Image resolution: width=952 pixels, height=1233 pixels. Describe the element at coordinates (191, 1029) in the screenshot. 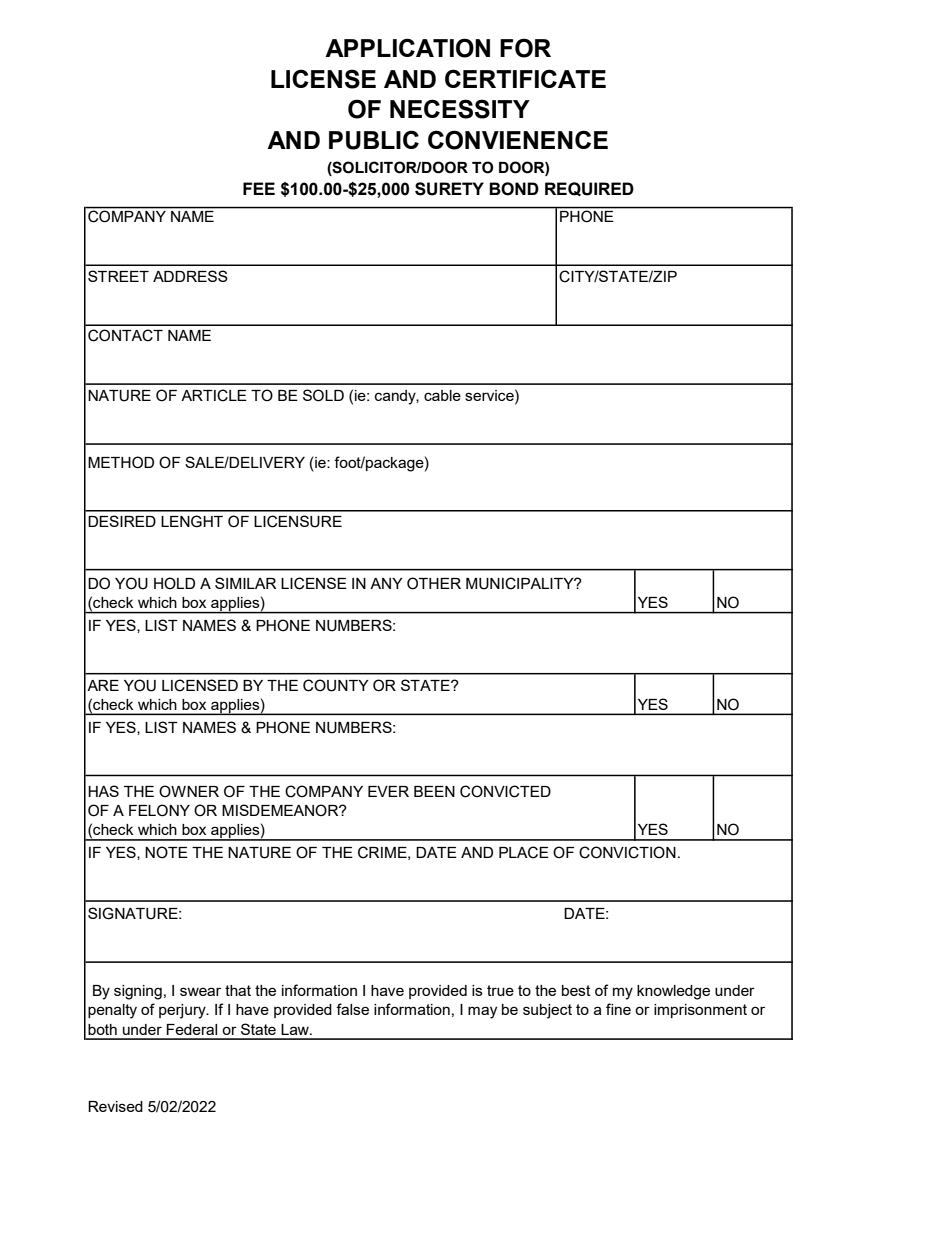

I see `Federal` at that location.
